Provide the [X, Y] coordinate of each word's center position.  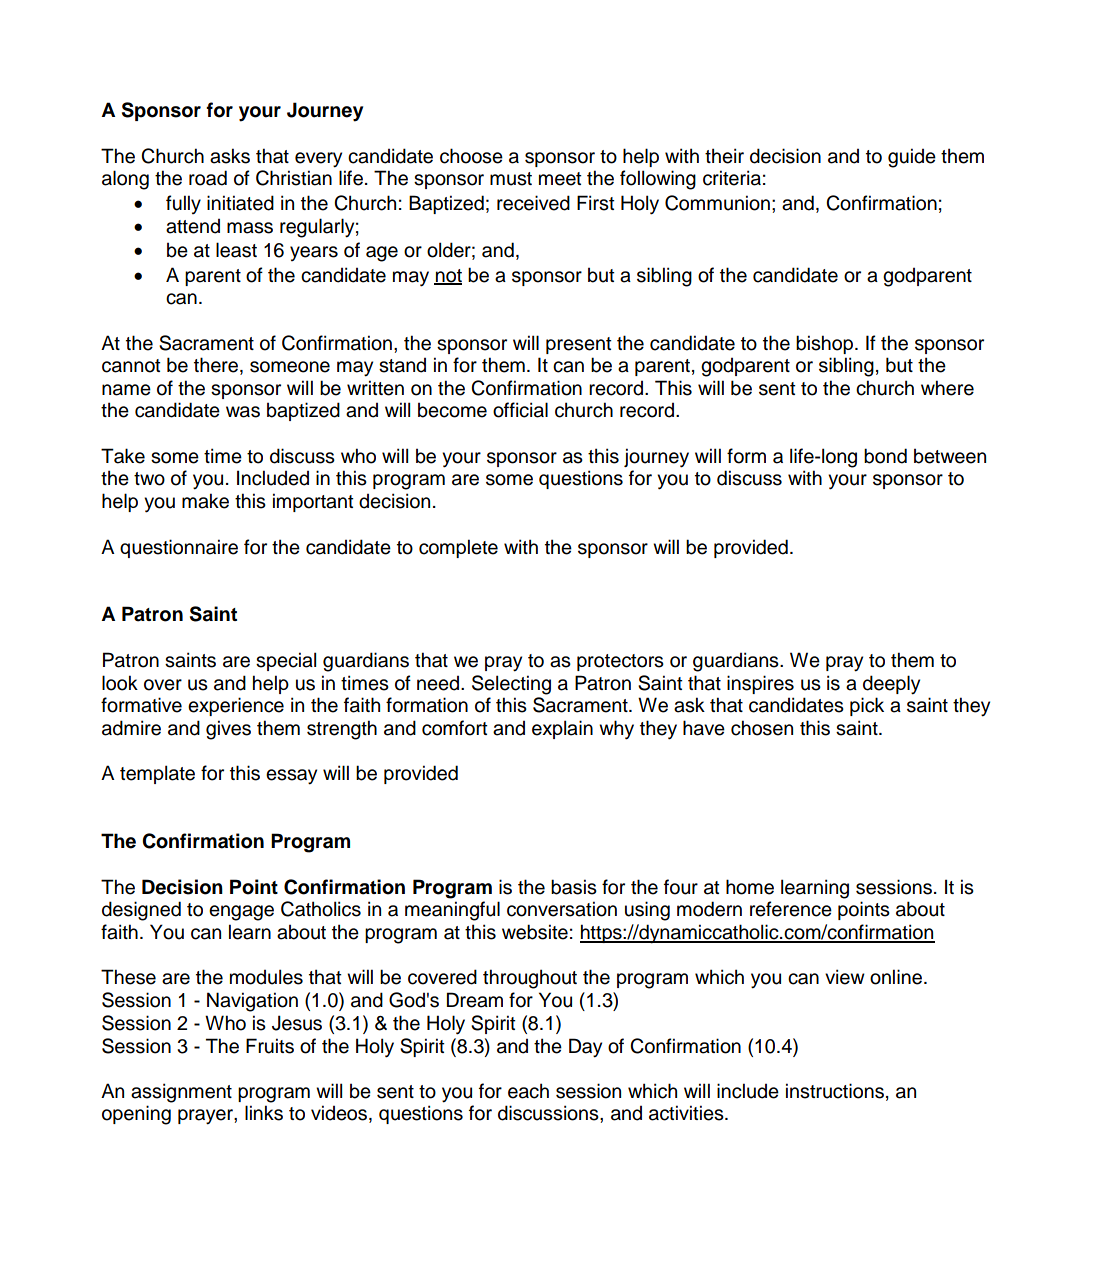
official [520, 410]
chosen [762, 728]
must [511, 179]
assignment [181, 1093]
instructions [835, 1091]
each [528, 1091]
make [205, 501]
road [208, 178]
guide [912, 158]
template [157, 774]
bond [885, 456]
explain [562, 729]
